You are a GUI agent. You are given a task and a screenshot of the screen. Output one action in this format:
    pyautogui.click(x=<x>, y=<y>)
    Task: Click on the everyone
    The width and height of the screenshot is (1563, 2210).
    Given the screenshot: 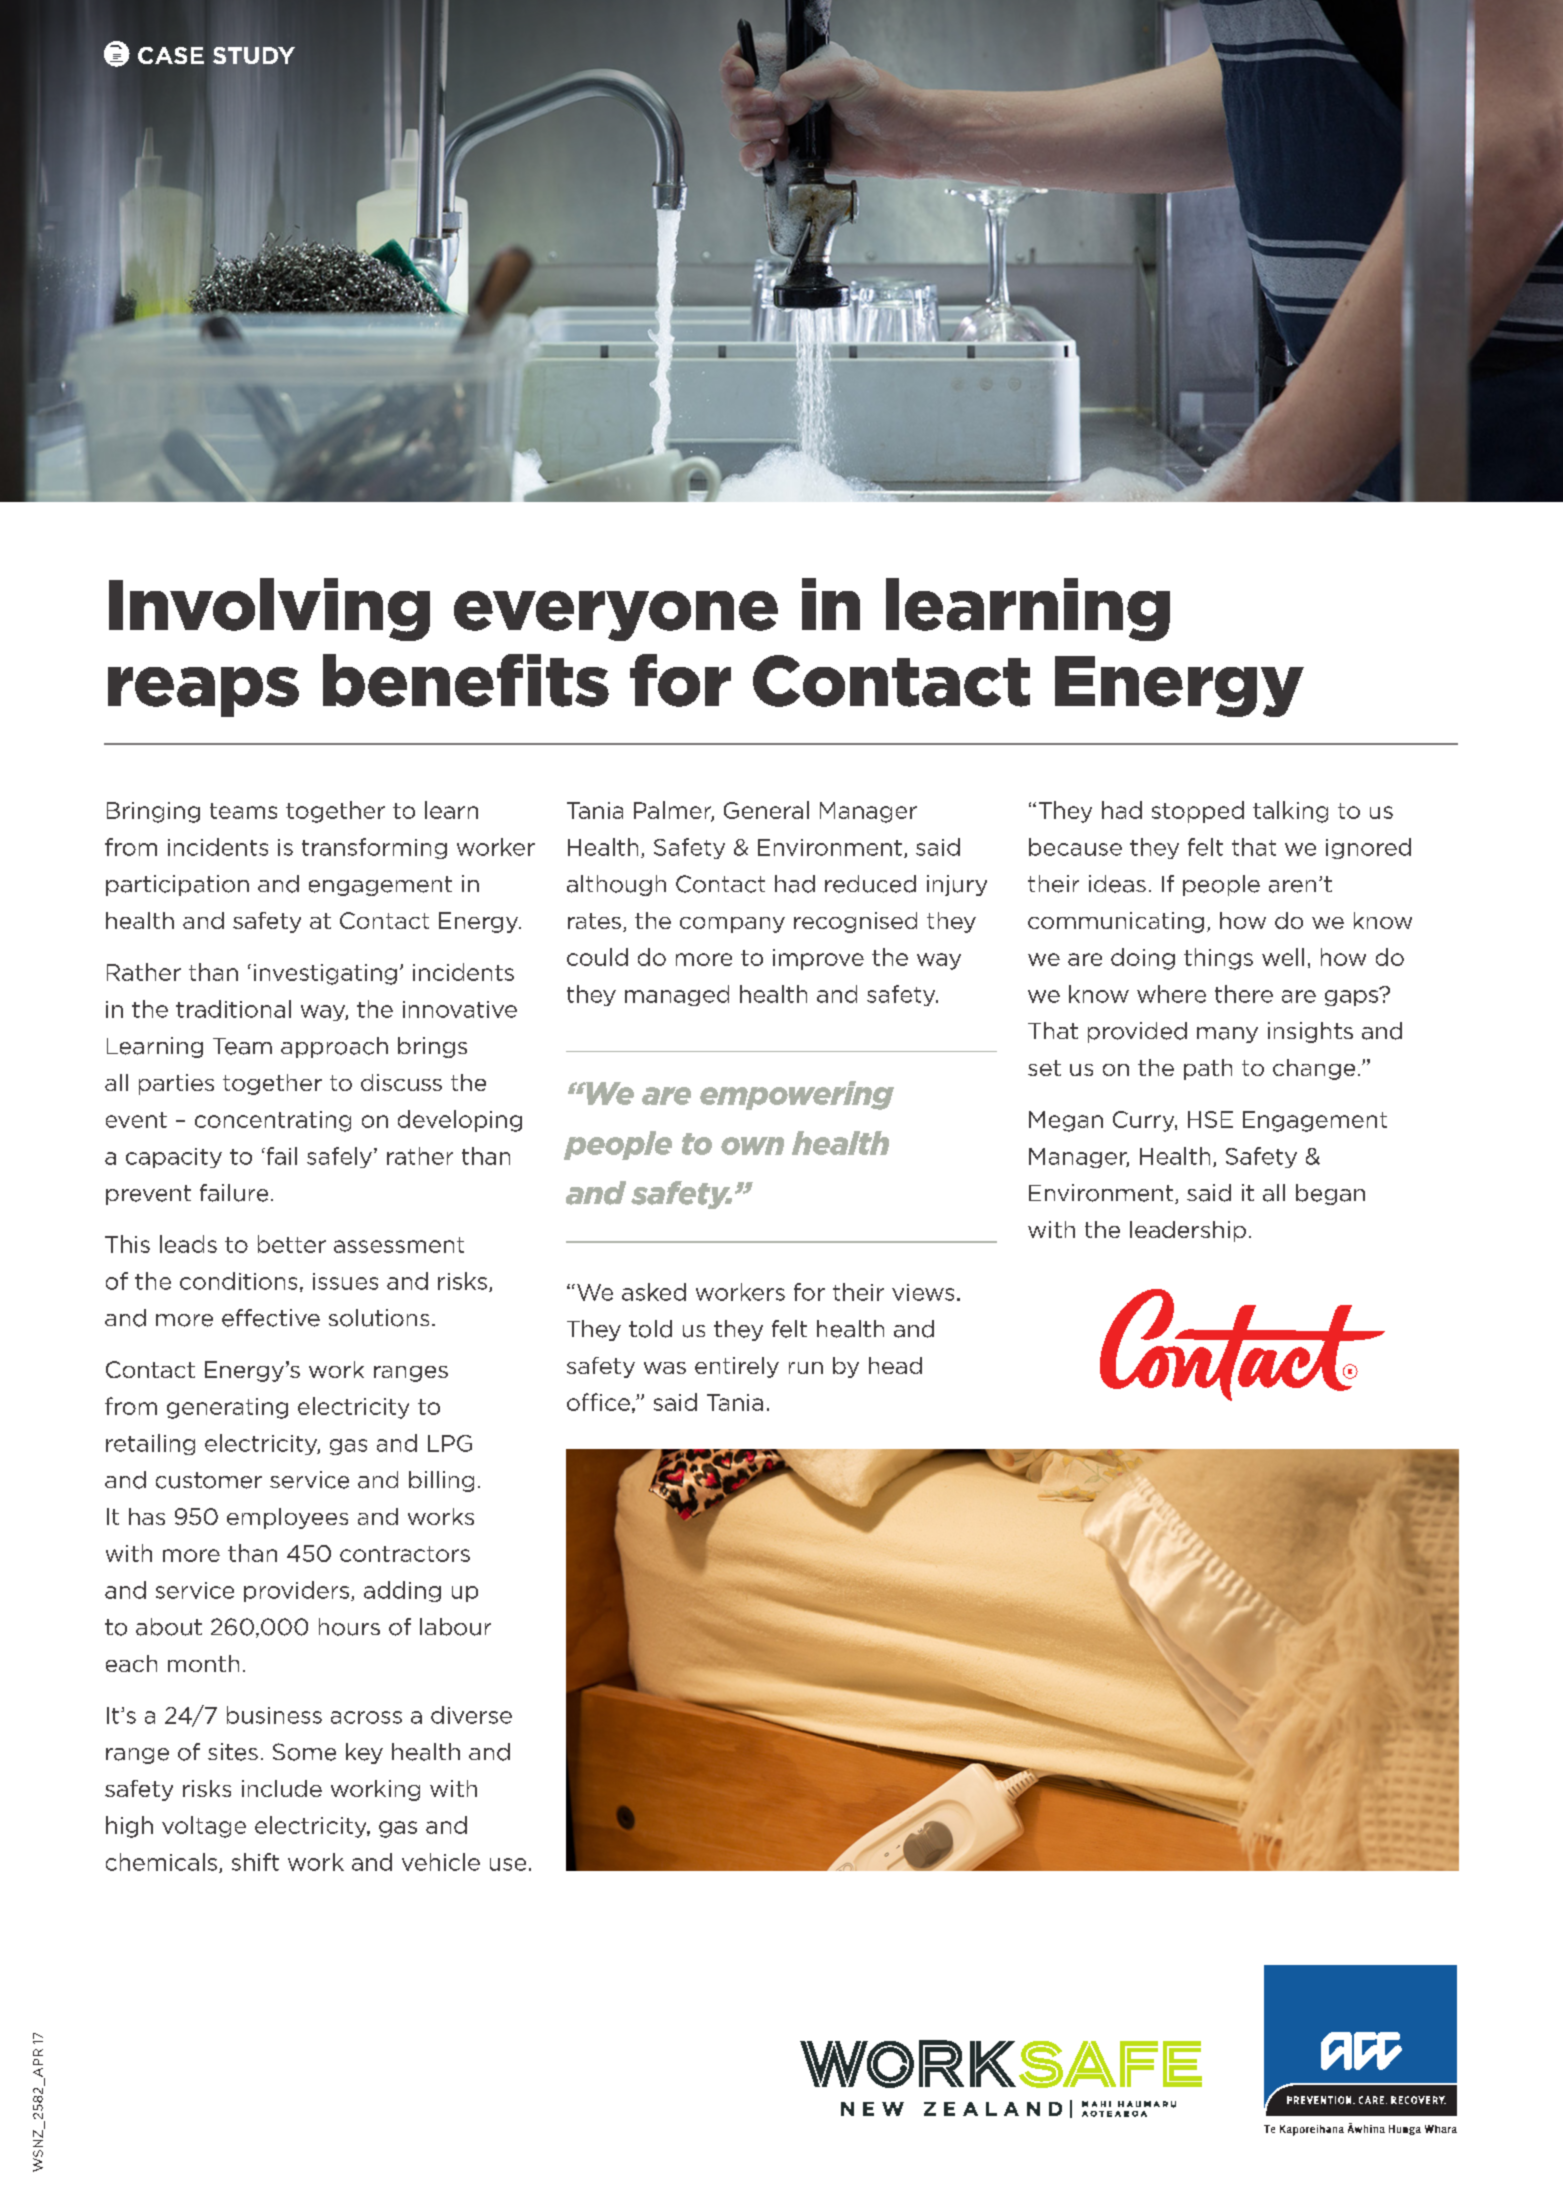 What is the action you would take?
    pyautogui.click(x=616, y=616)
